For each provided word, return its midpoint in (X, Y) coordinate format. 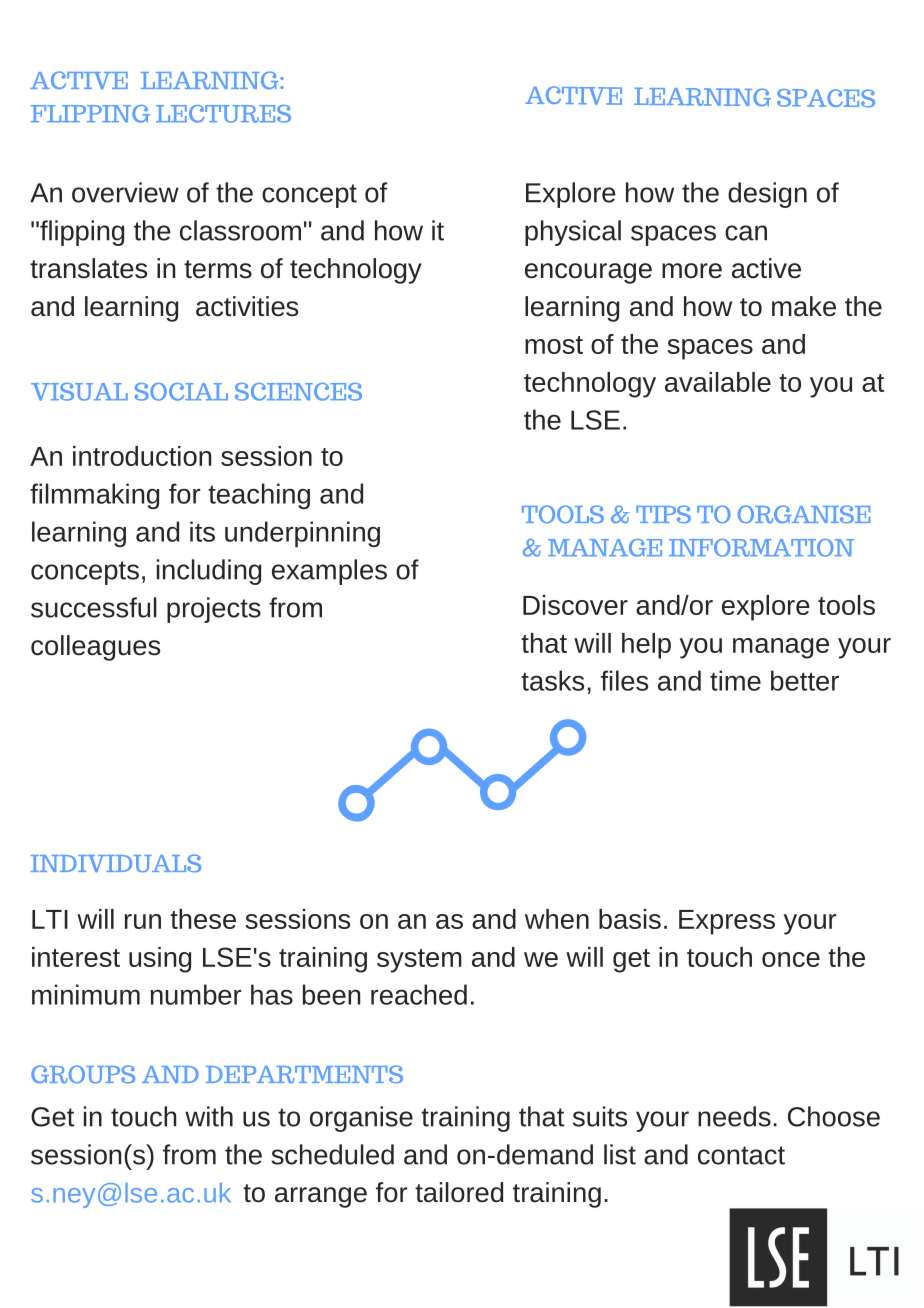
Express (727, 922)
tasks (552, 680)
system (419, 961)
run (143, 921)
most (554, 345)
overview (125, 192)
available (718, 382)
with (209, 1116)
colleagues (95, 648)
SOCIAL (181, 392)
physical (573, 233)
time (735, 680)
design (767, 195)
